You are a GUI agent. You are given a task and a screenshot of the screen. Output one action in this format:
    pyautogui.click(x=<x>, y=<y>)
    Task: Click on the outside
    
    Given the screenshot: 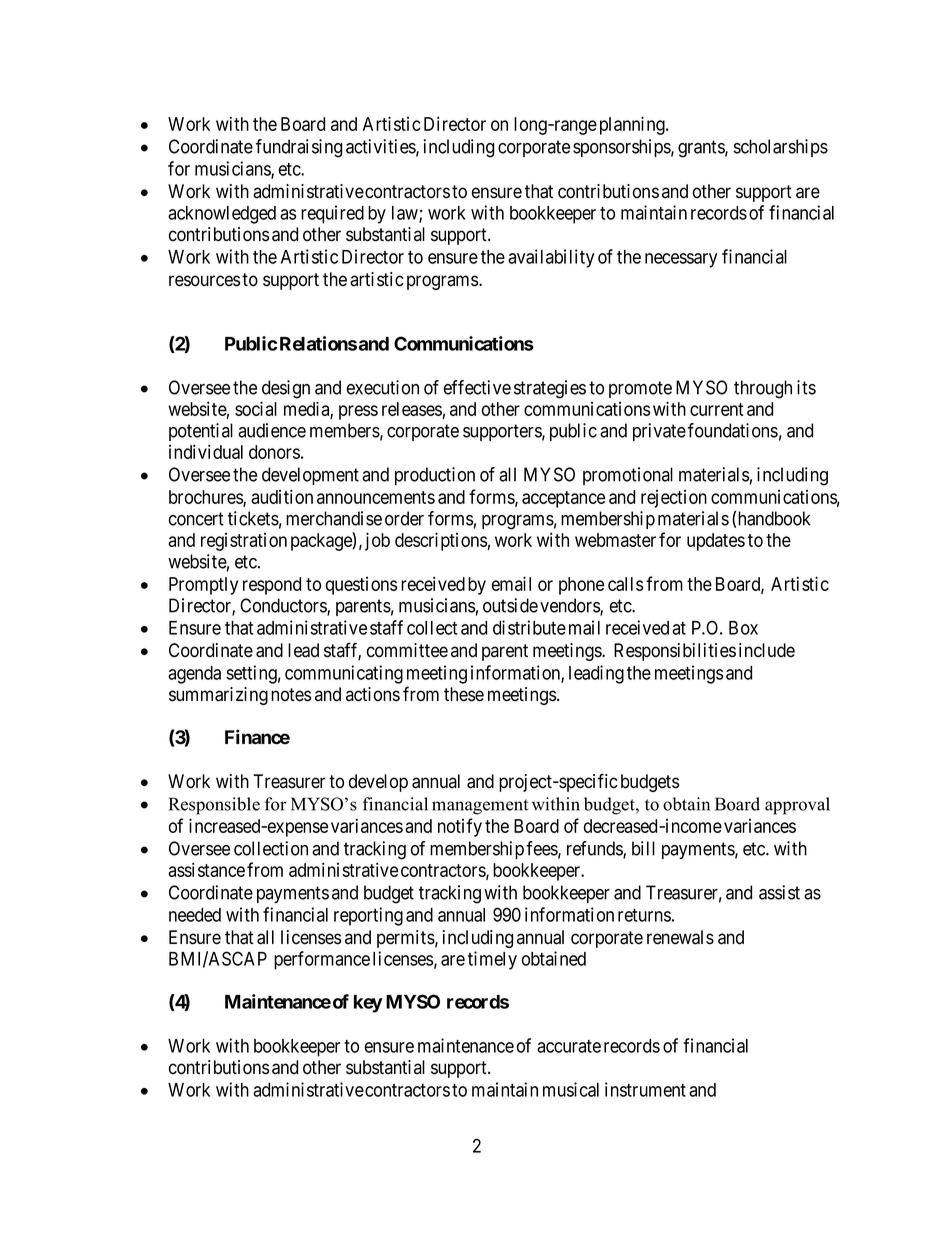 What is the action you would take?
    pyautogui.click(x=510, y=605)
